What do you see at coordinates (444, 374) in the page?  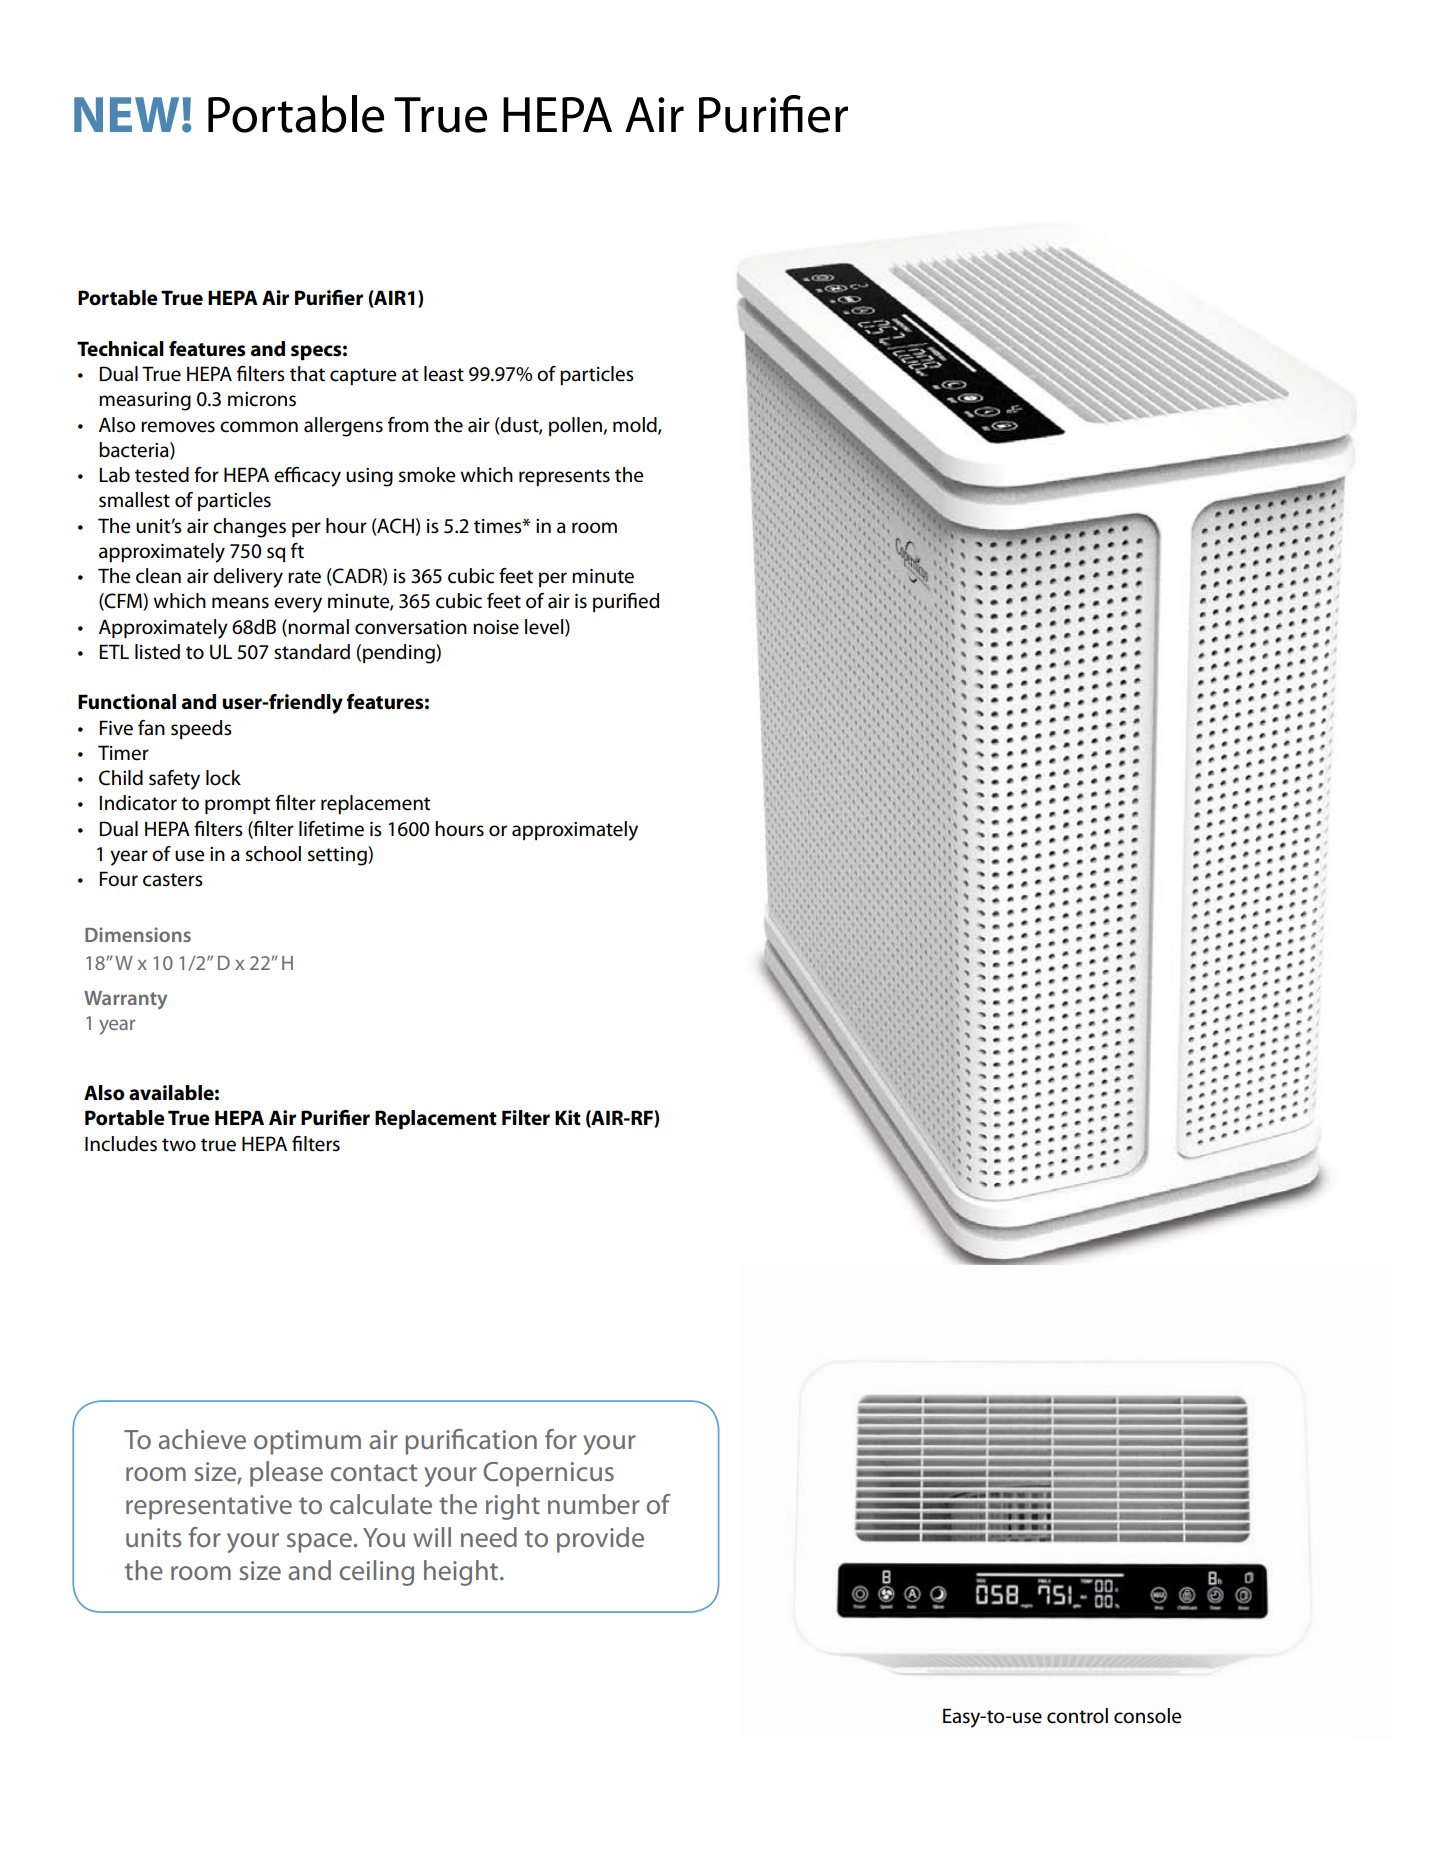 I see `least` at bounding box center [444, 374].
